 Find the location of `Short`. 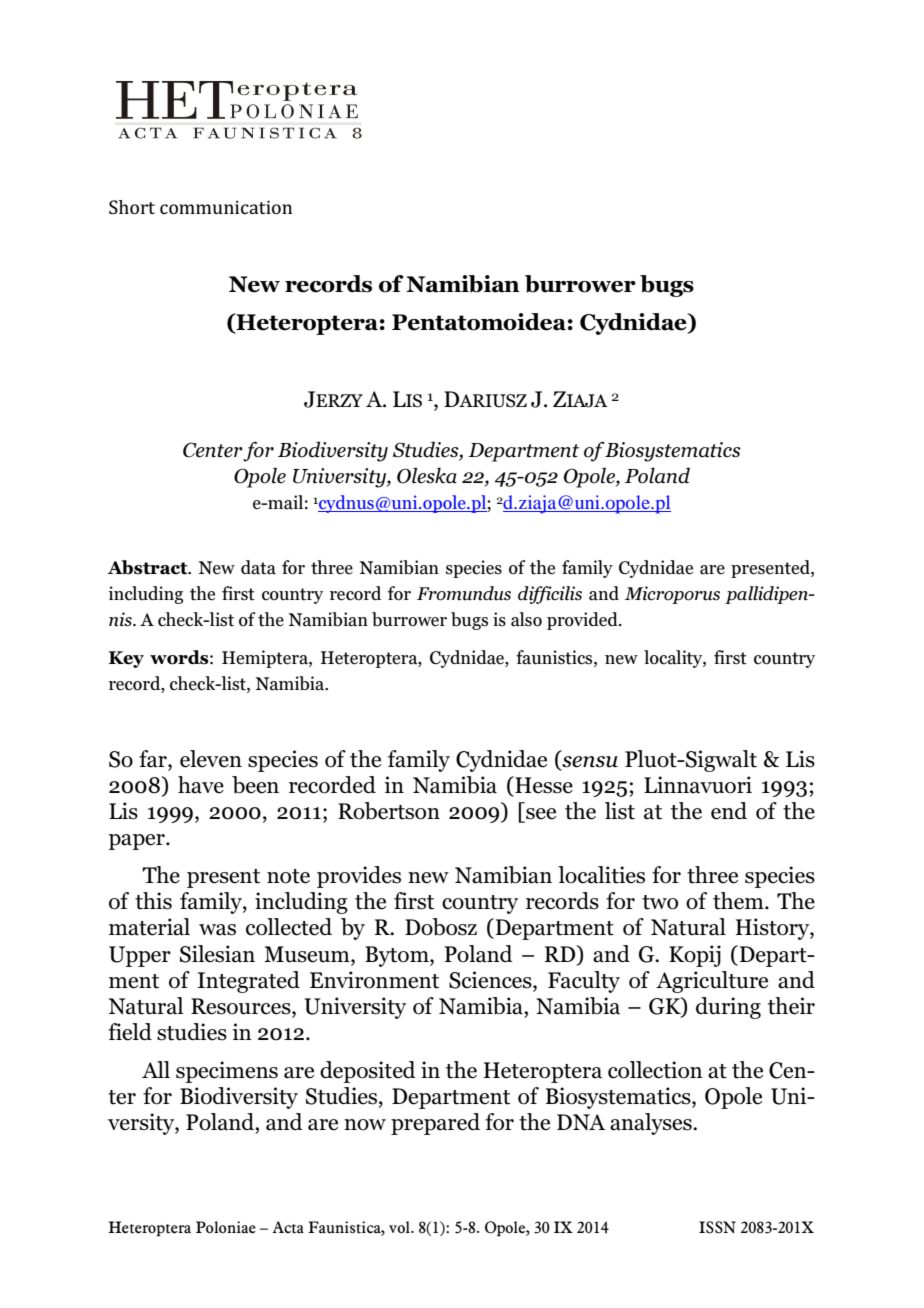

Short is located at coordinates (132, 207).
